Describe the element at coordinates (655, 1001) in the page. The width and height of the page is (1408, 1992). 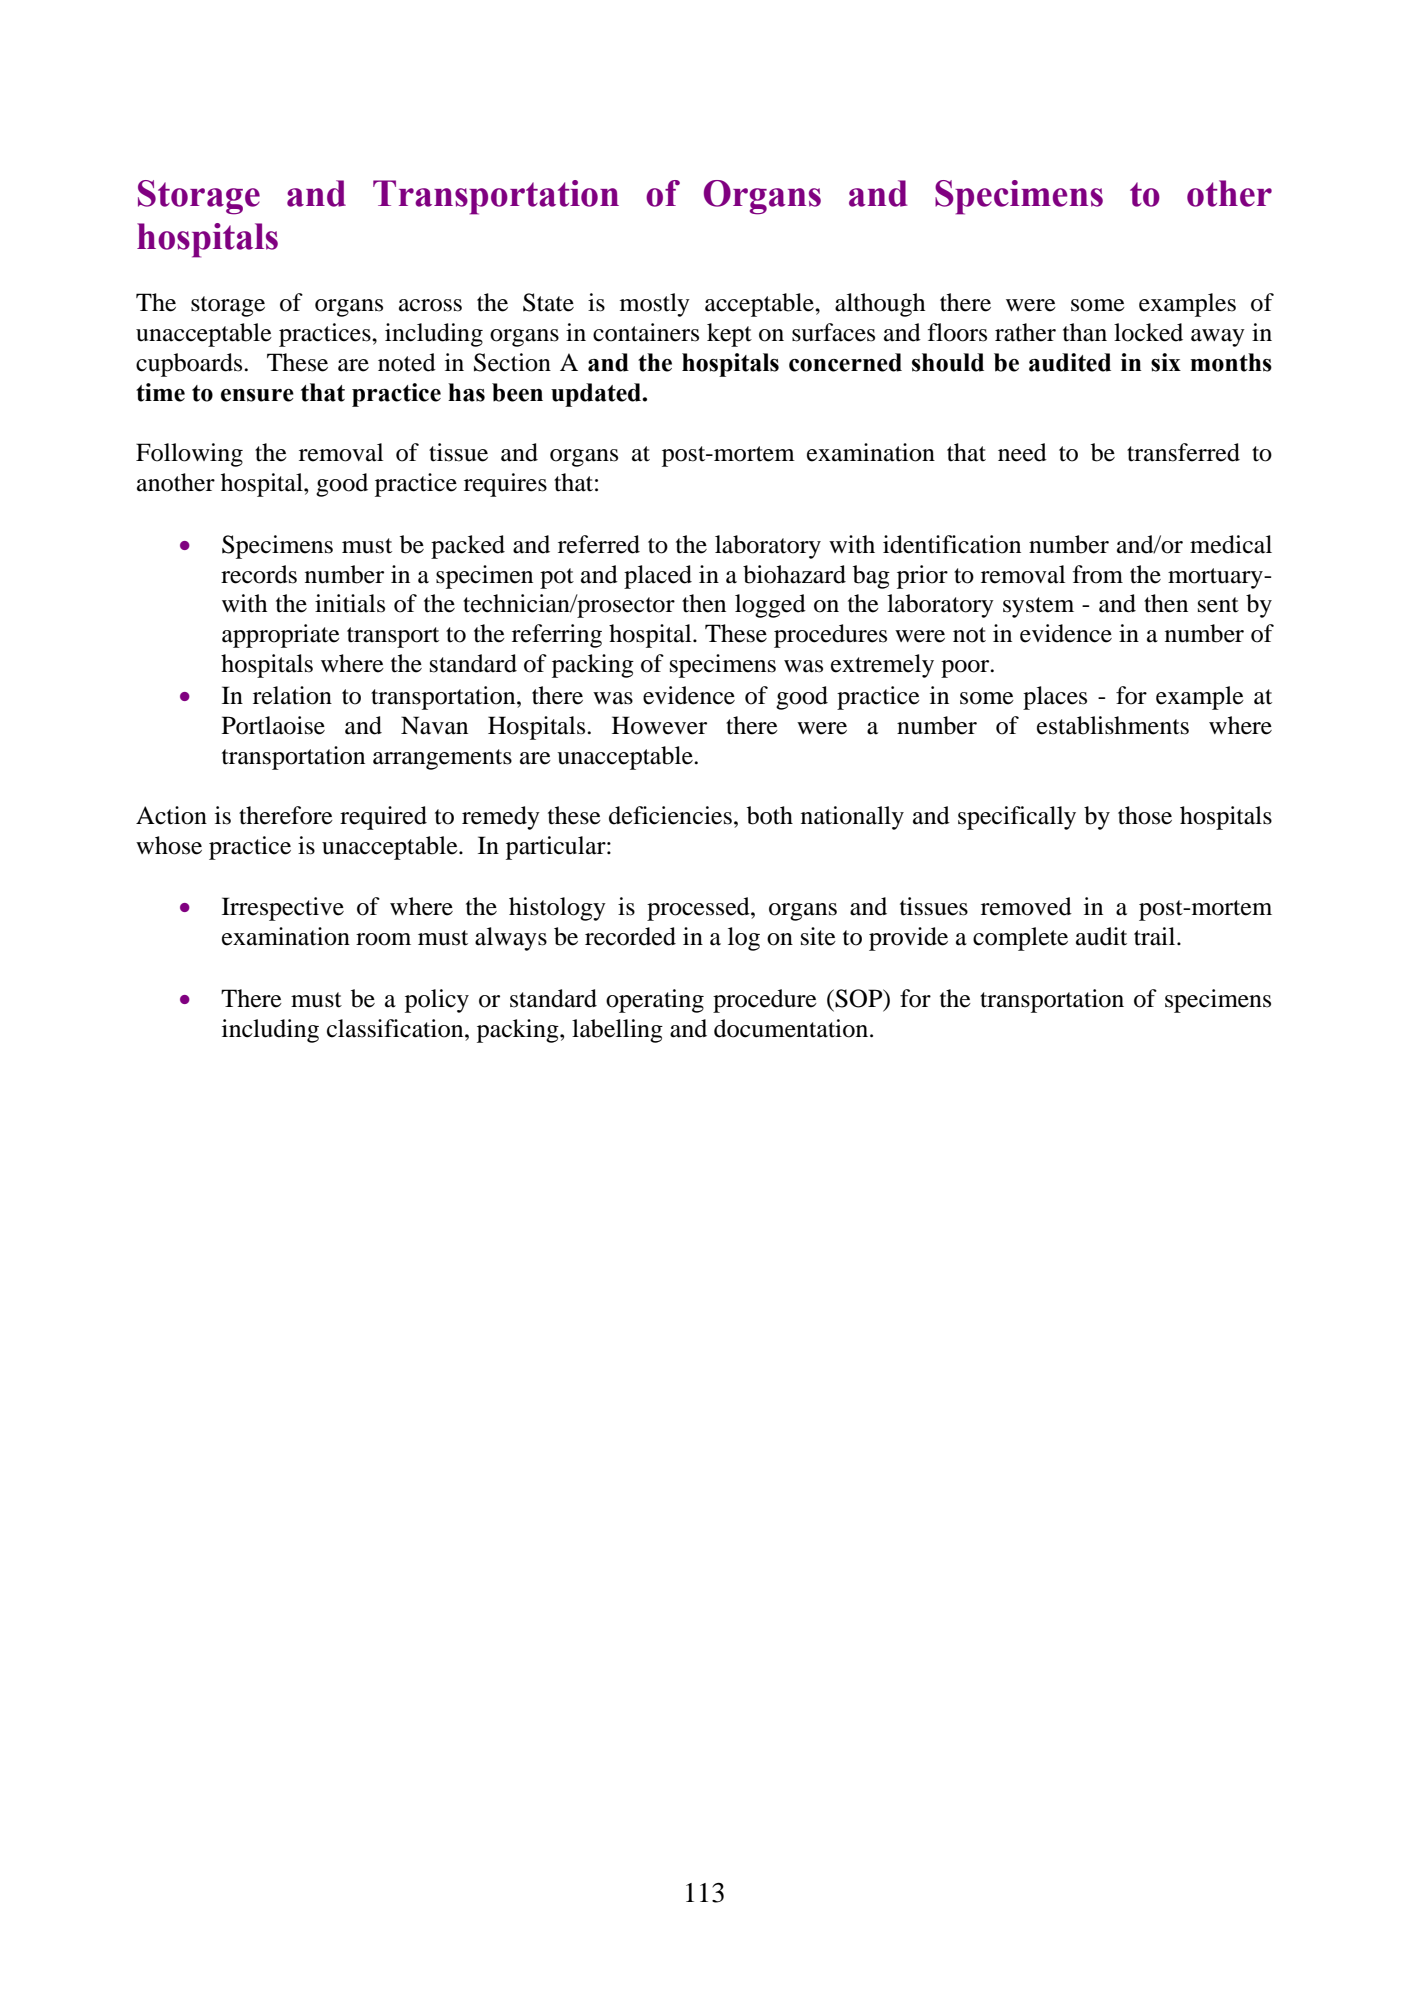
I see `operating` at that location.
